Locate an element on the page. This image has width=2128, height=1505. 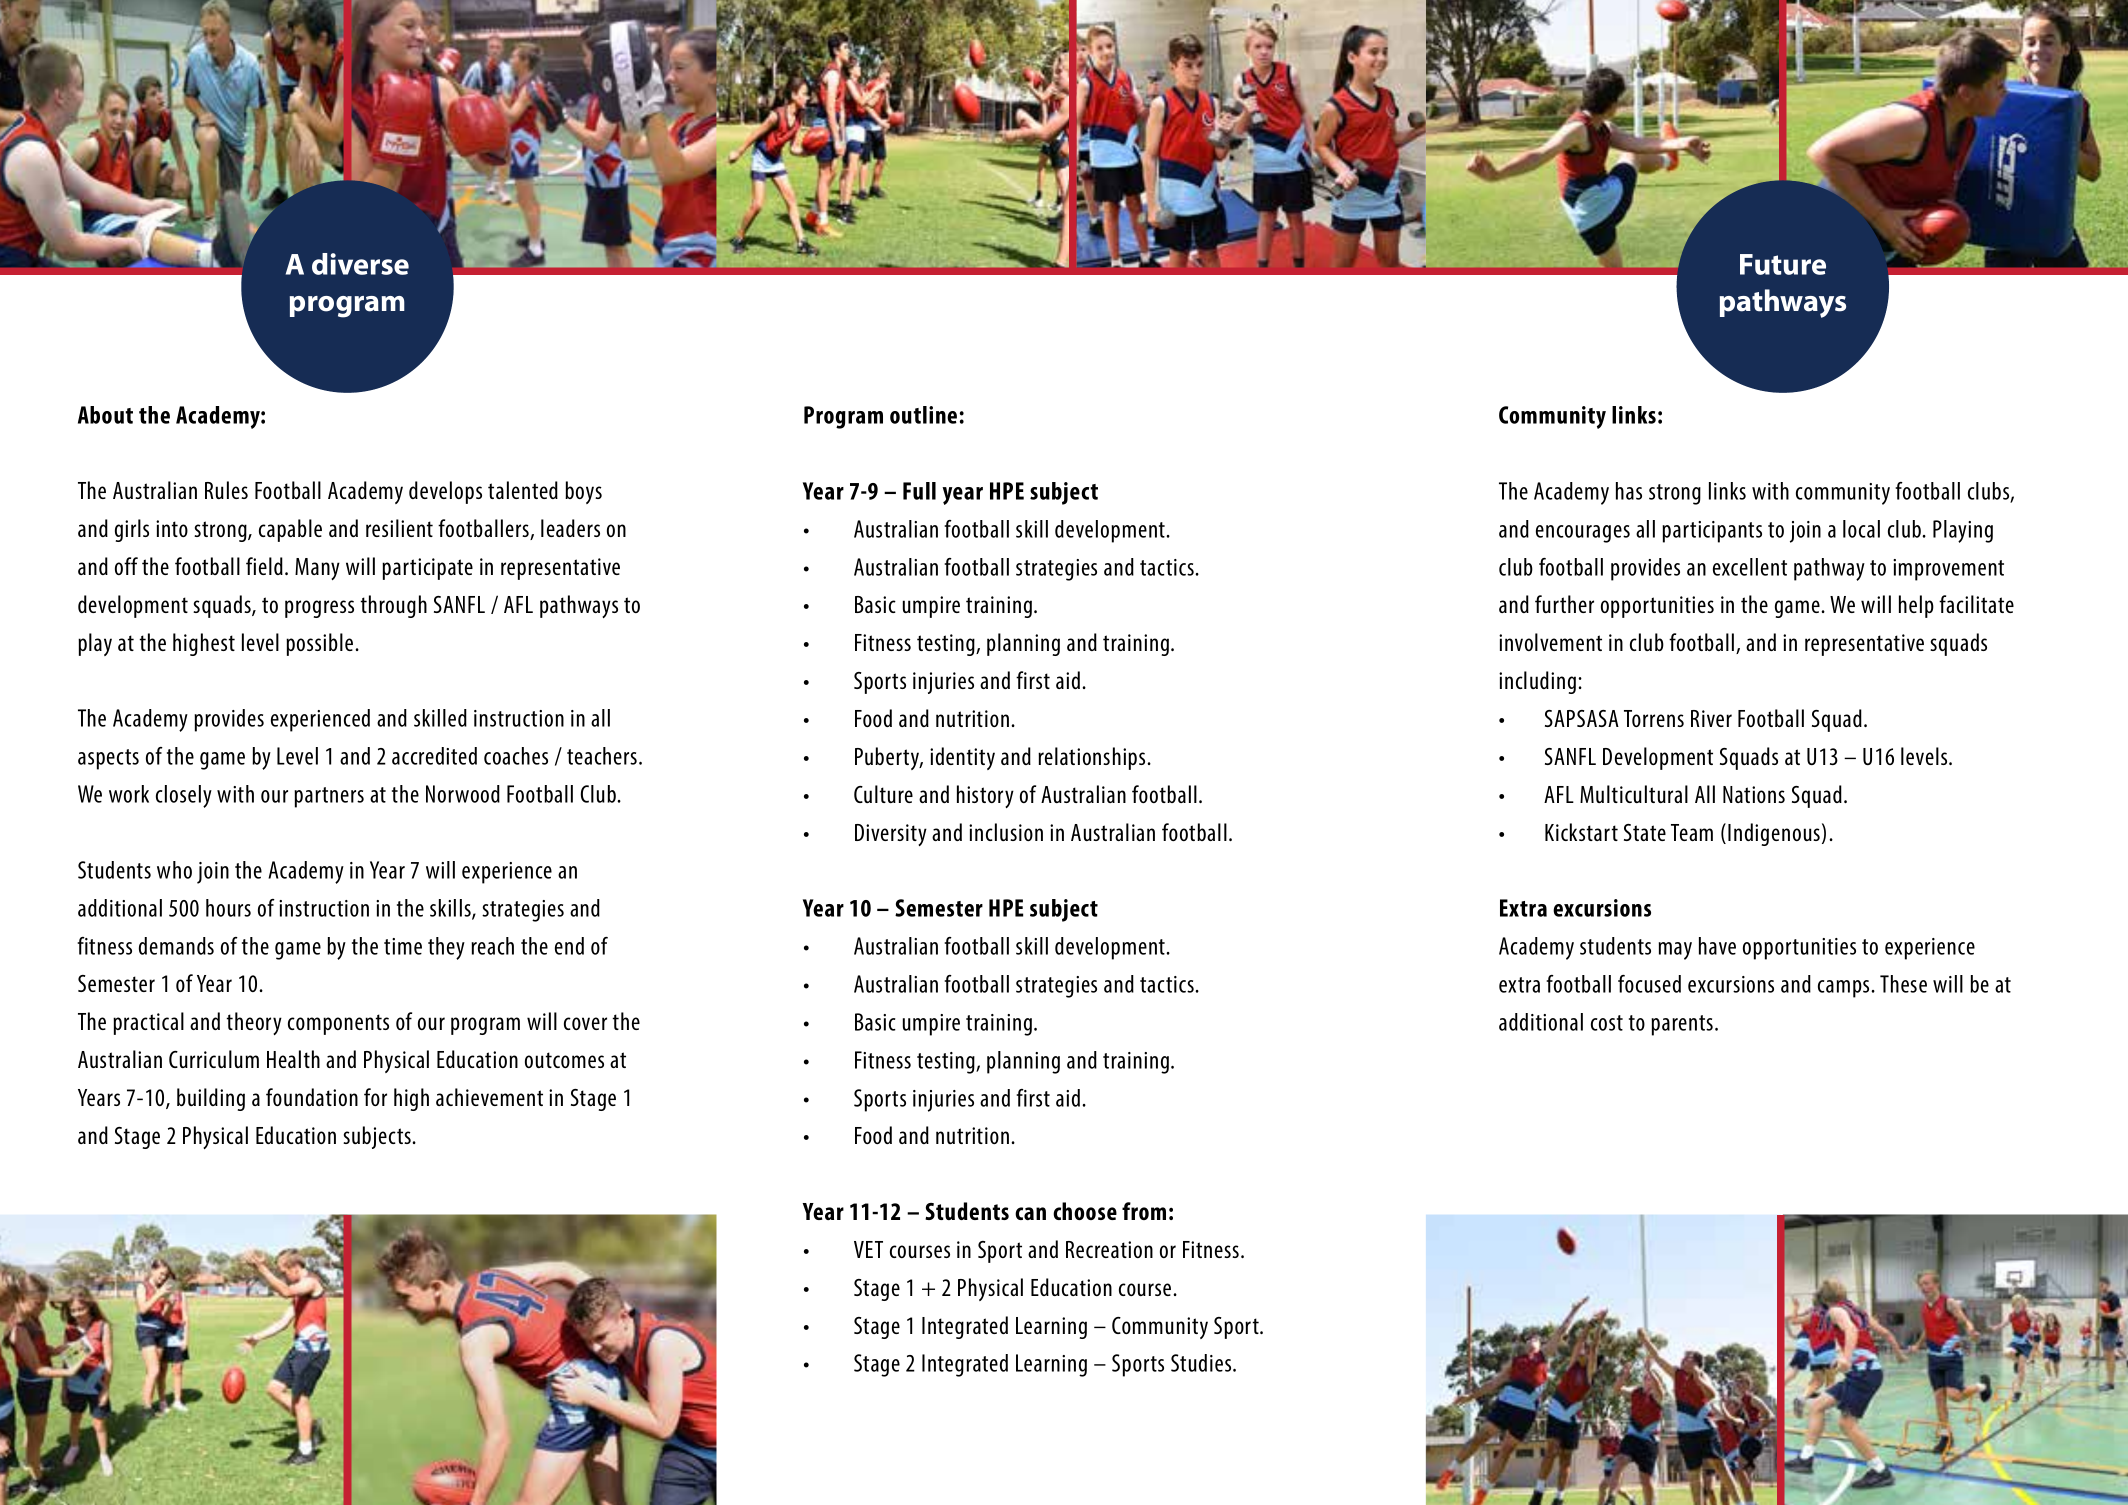
involvement is located at coordinates (1550, 642).
